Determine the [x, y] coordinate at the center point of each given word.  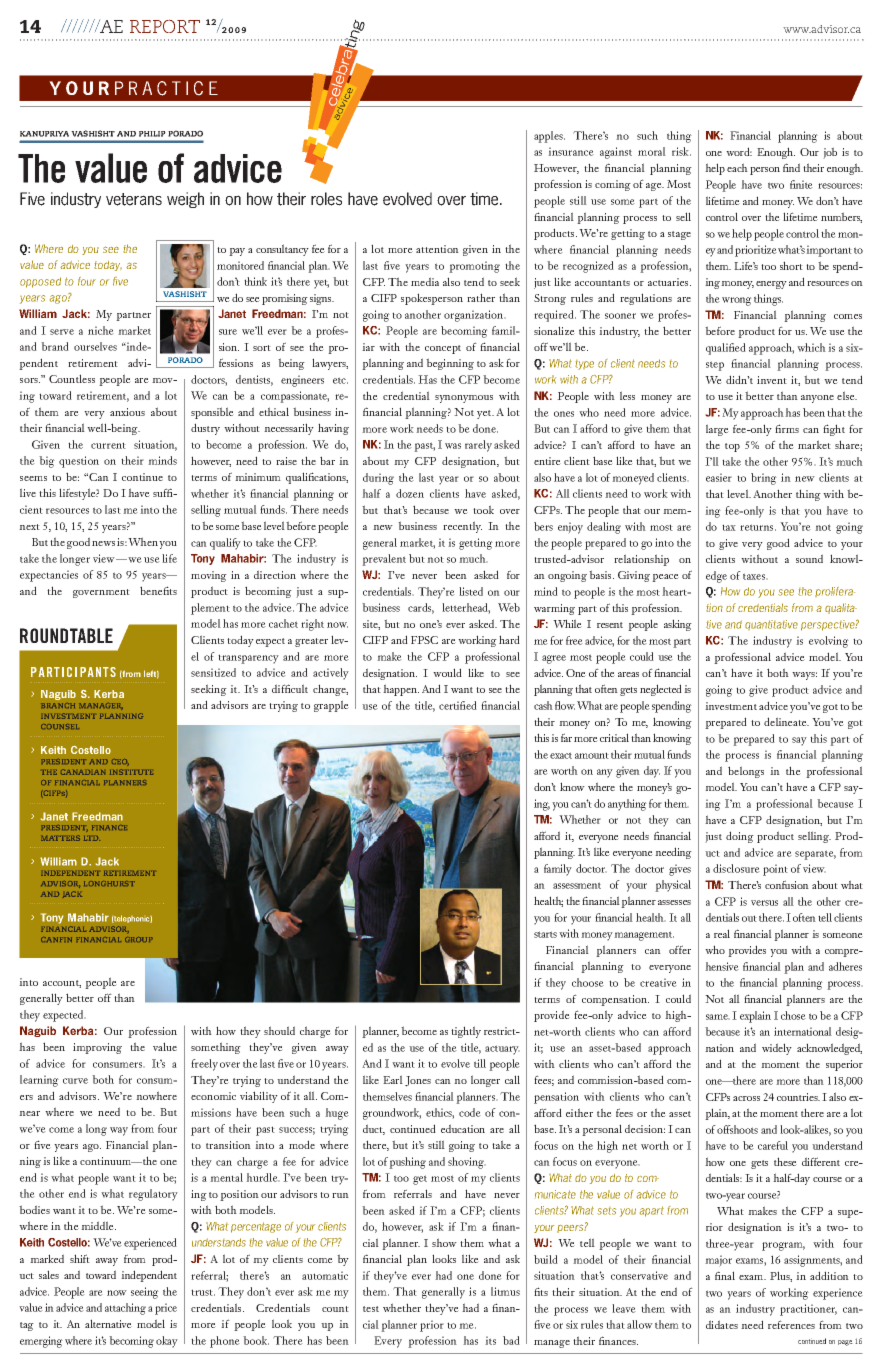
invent [772, 380]
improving [97, 1048]
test [371, 1309]
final [725, 1275]
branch [58, 705]
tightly [466, 1032]
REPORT [165, 26]
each [737, 167]
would [447, 672]
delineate [786, 721]
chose [793, 1015]
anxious [127, 412]
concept [443, 349]
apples [549, 137]
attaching [125, 1309]
